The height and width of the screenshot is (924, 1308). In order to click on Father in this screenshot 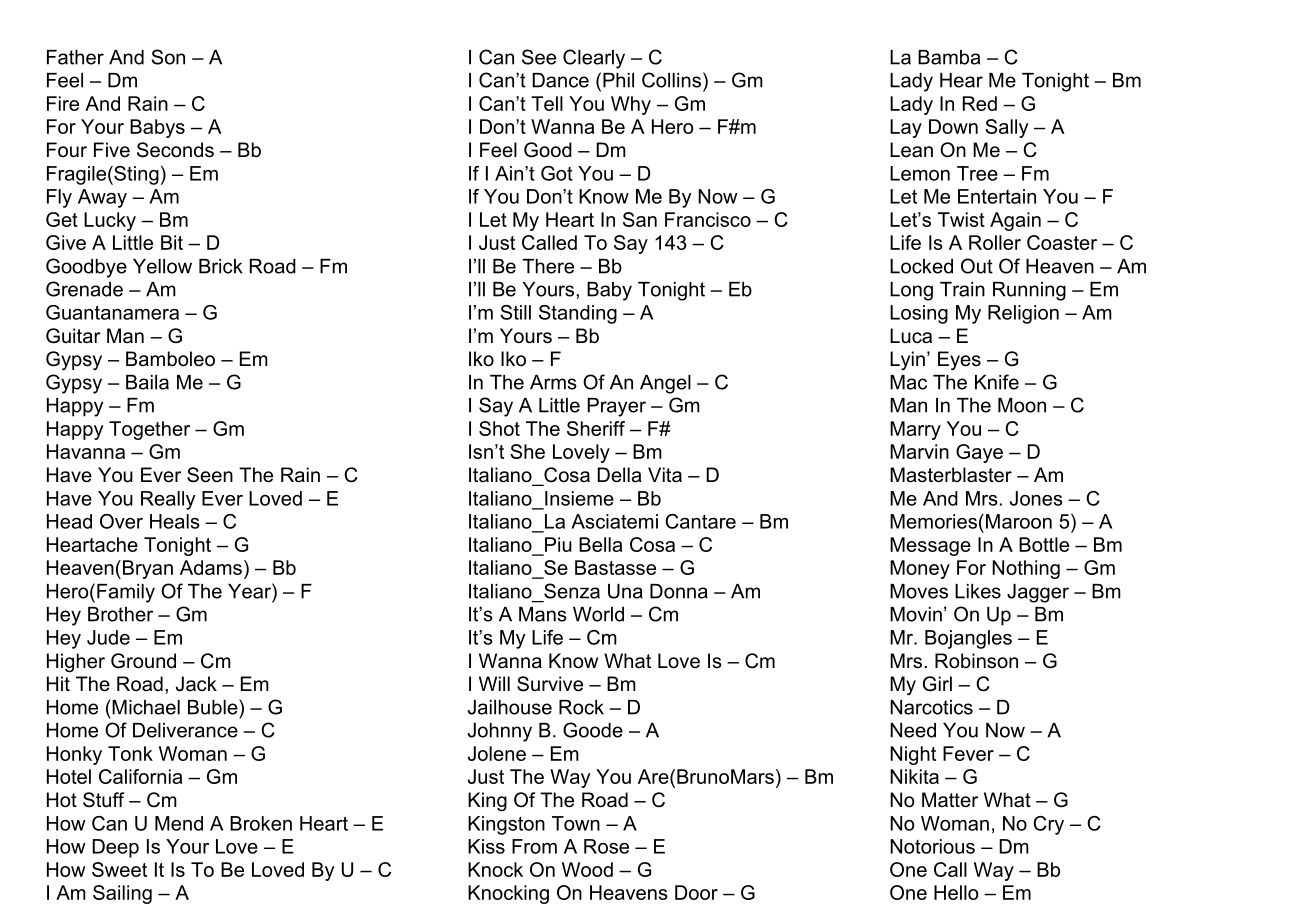, I will do `click(75, 57)`.
